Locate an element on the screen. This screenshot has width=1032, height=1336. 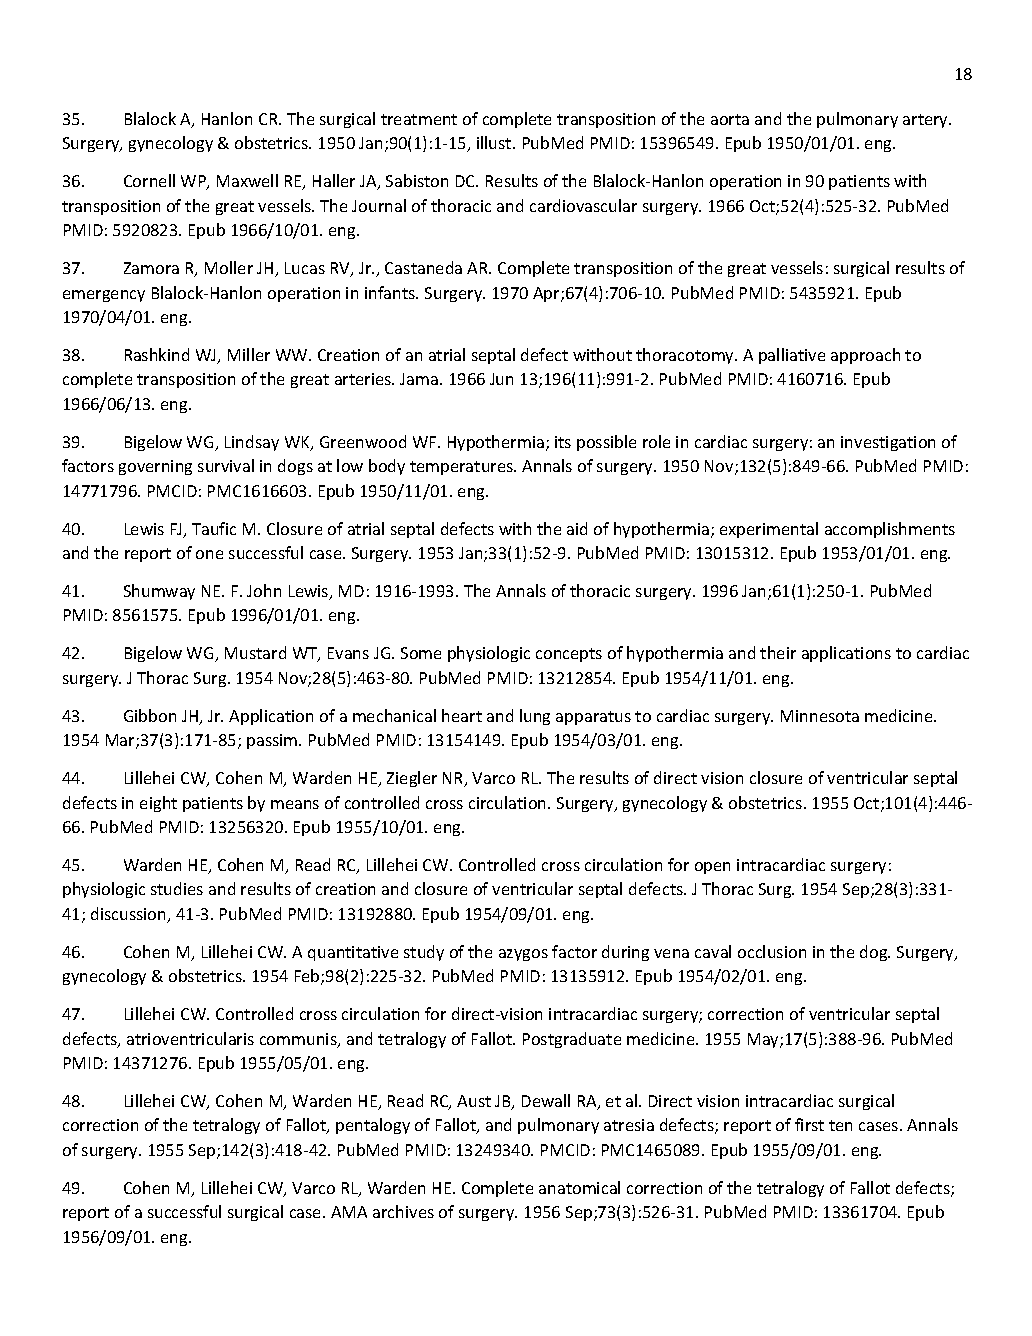
illust is located at coordinates (495, 142).
